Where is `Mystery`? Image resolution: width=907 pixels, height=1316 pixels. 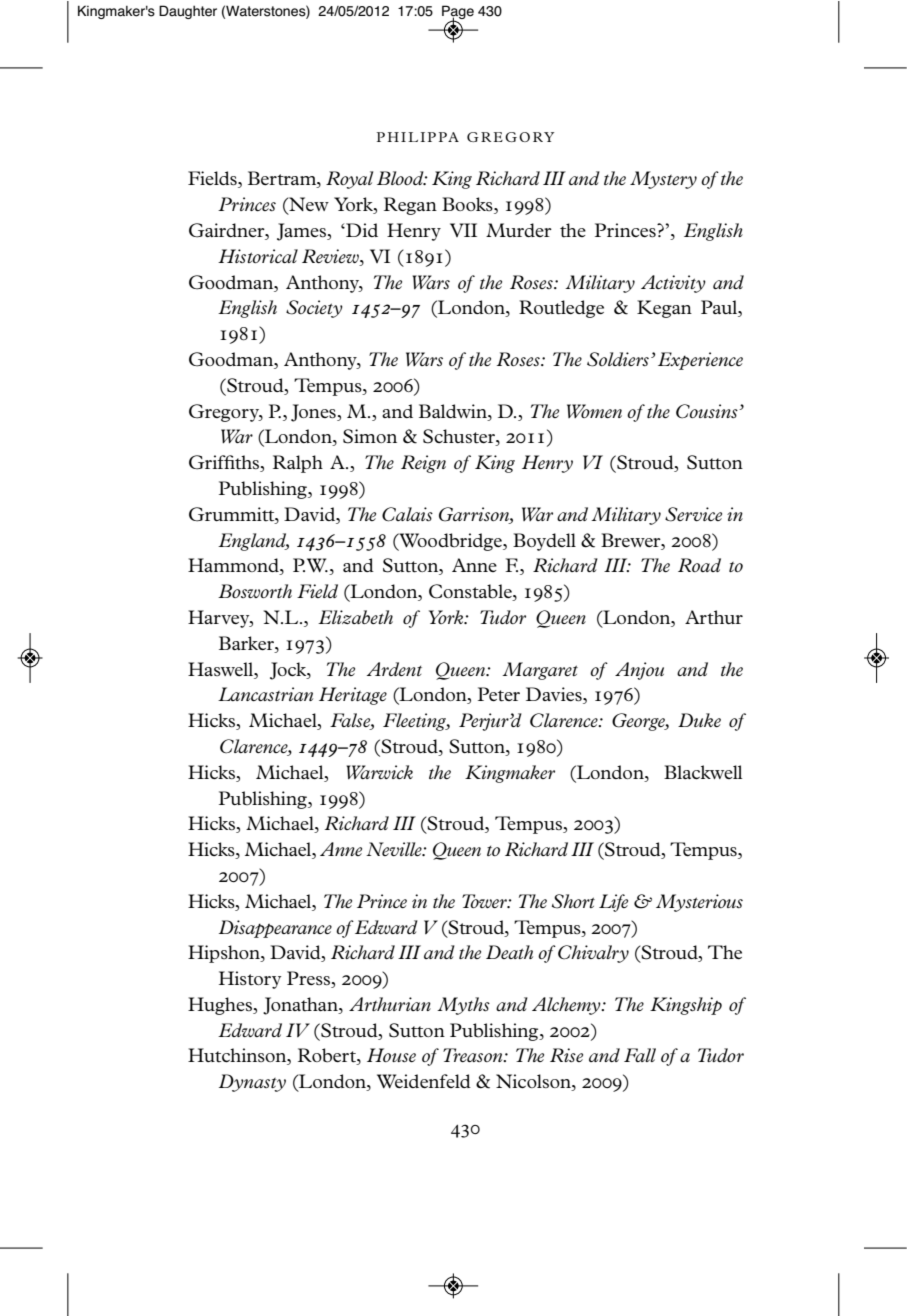
Mystery is located at coordinates (663, 180).
